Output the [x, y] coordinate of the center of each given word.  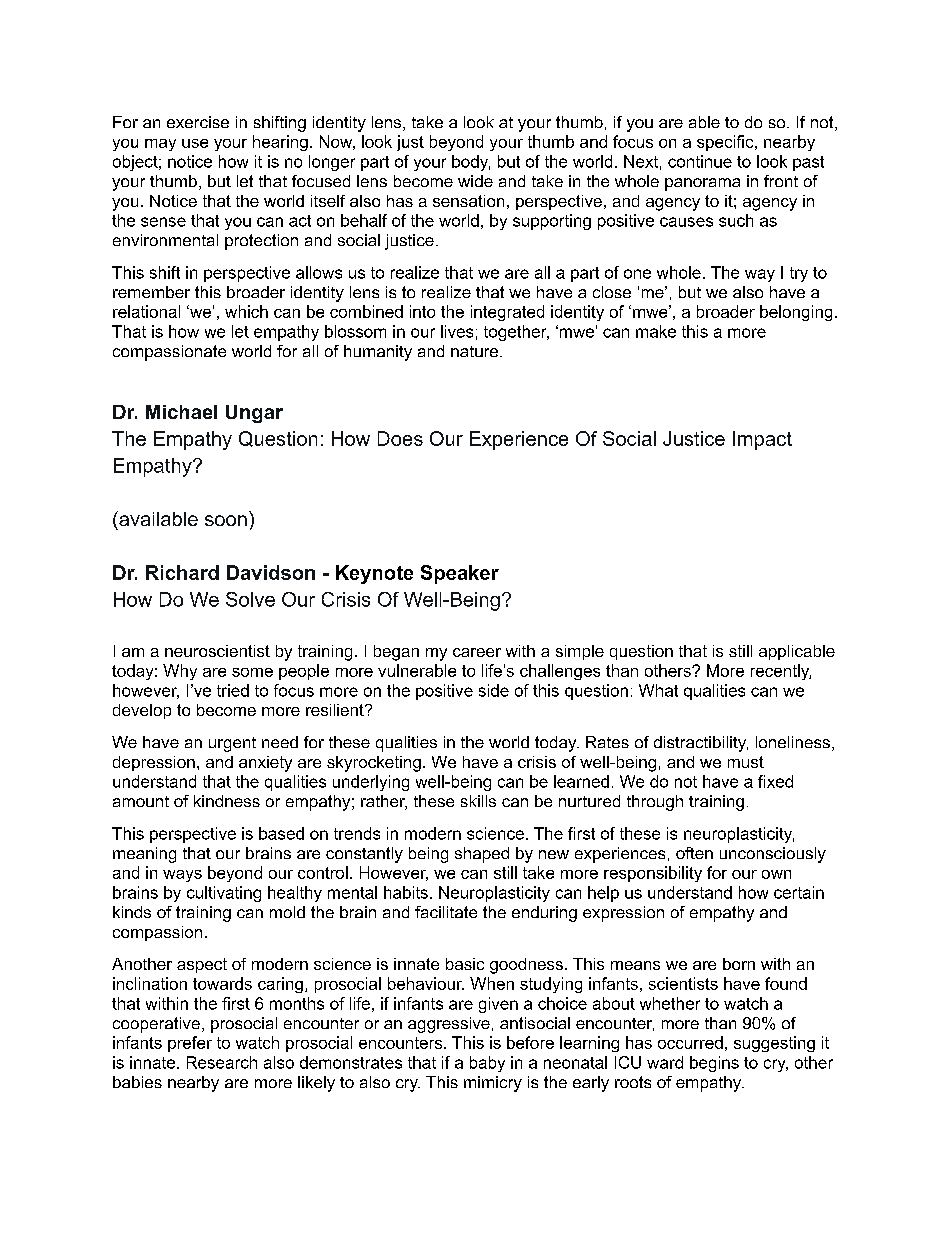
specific [726, 143]
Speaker [460, 574]
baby [487, 1064]
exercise [198, 122]
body [471, 163]
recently [781, 672]
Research [222, 1062]
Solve [250, 599]
